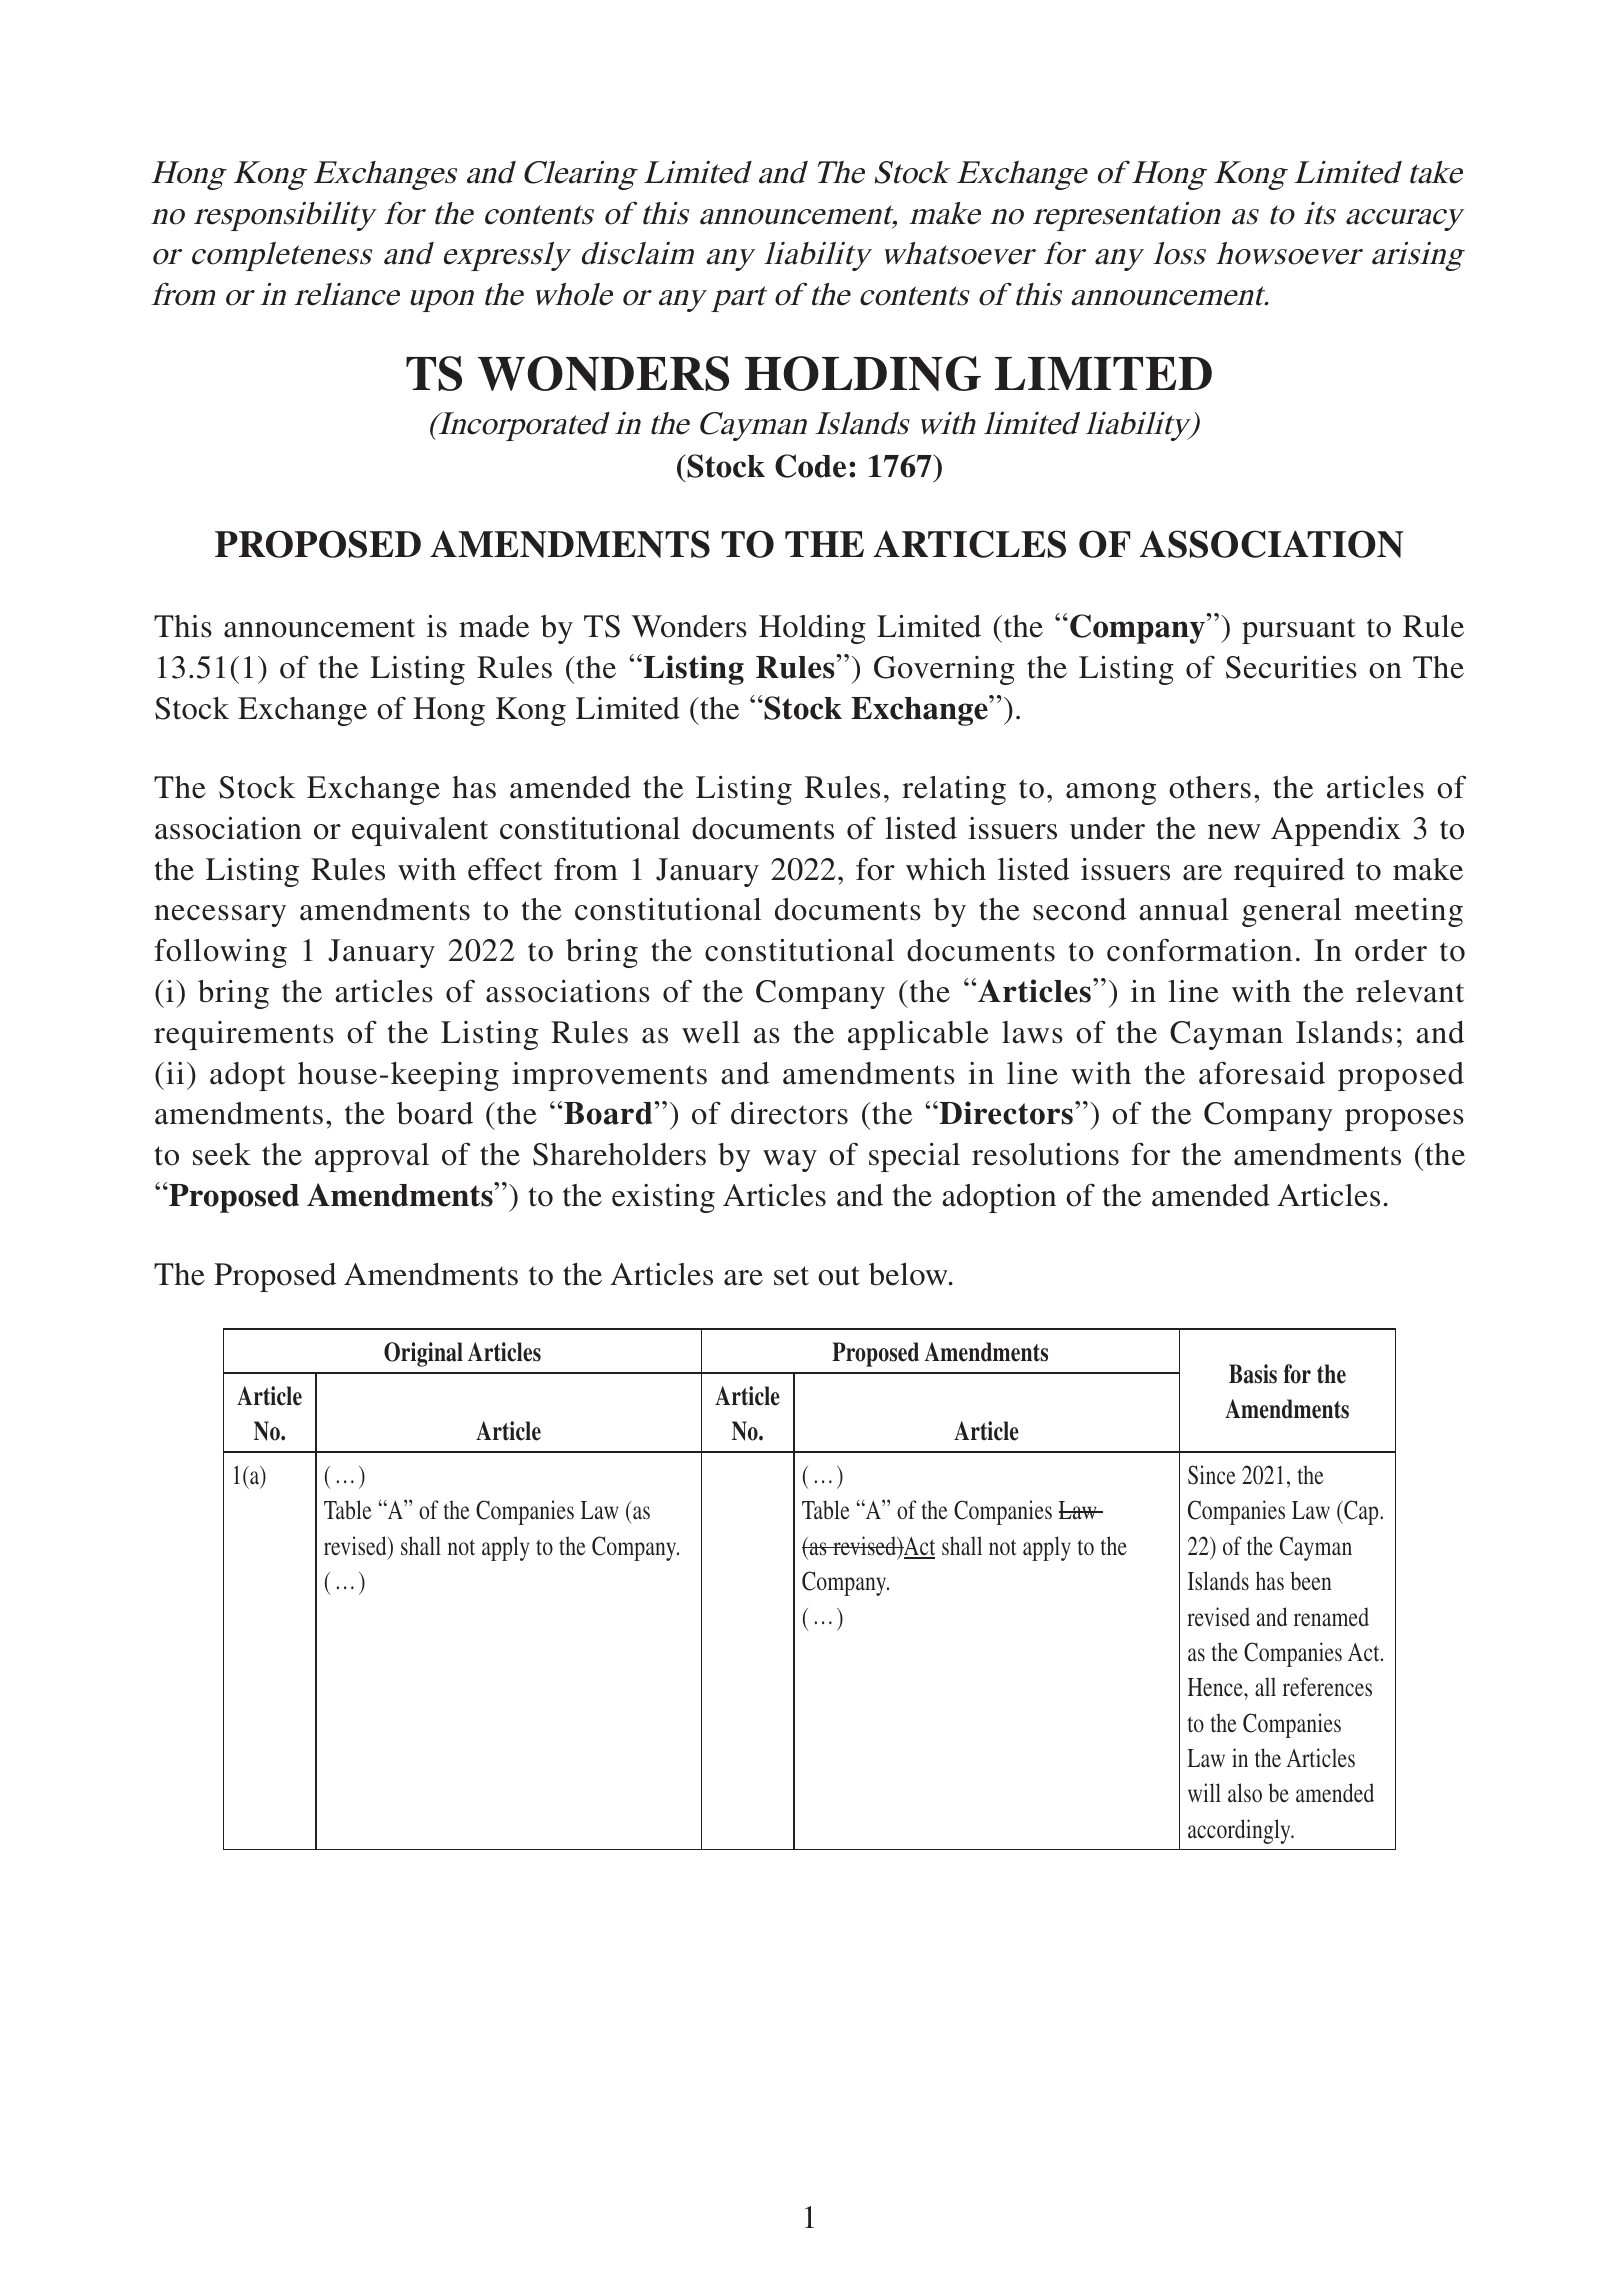 This image has height=2290, width=1619. I want to click on way, so click(790, 1161).
